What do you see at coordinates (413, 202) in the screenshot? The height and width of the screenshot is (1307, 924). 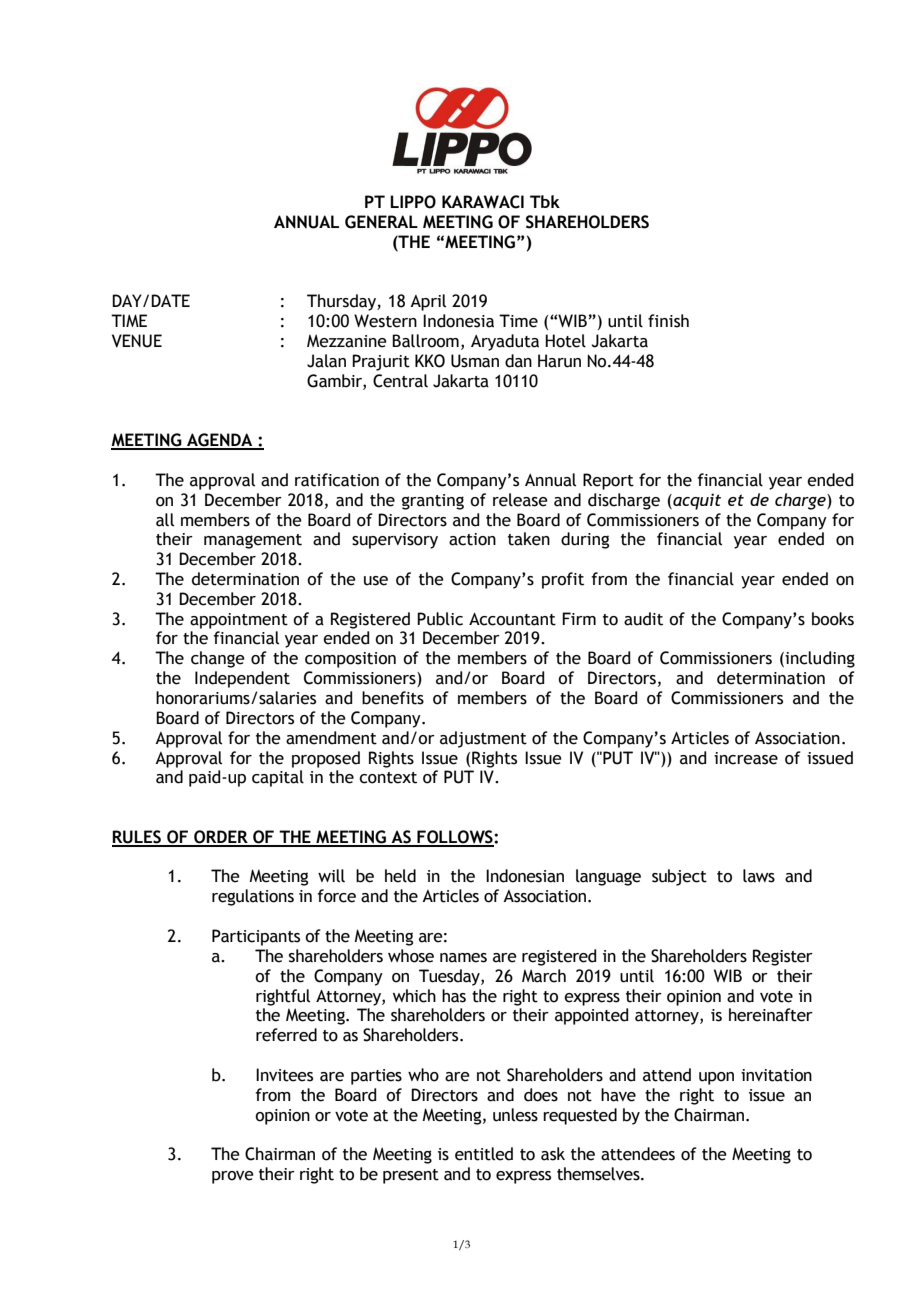 I see `LIPPO` at bounding box center [413, 202].
